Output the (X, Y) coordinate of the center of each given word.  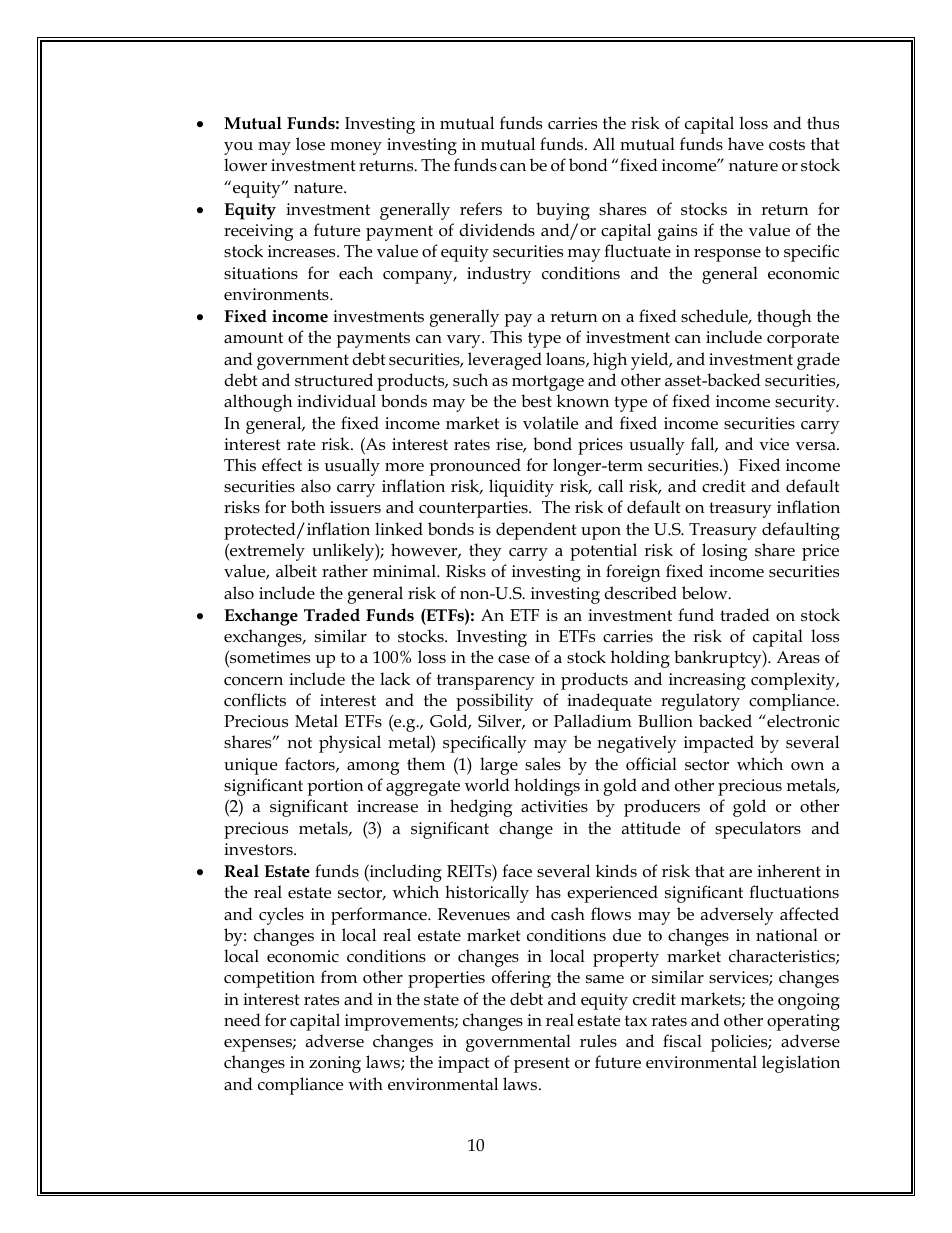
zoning (335, 1064)
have (746, 143)
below (706, 593)
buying (563, 211)
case (514, 659)
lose (310, 144)
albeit (296, 571)
